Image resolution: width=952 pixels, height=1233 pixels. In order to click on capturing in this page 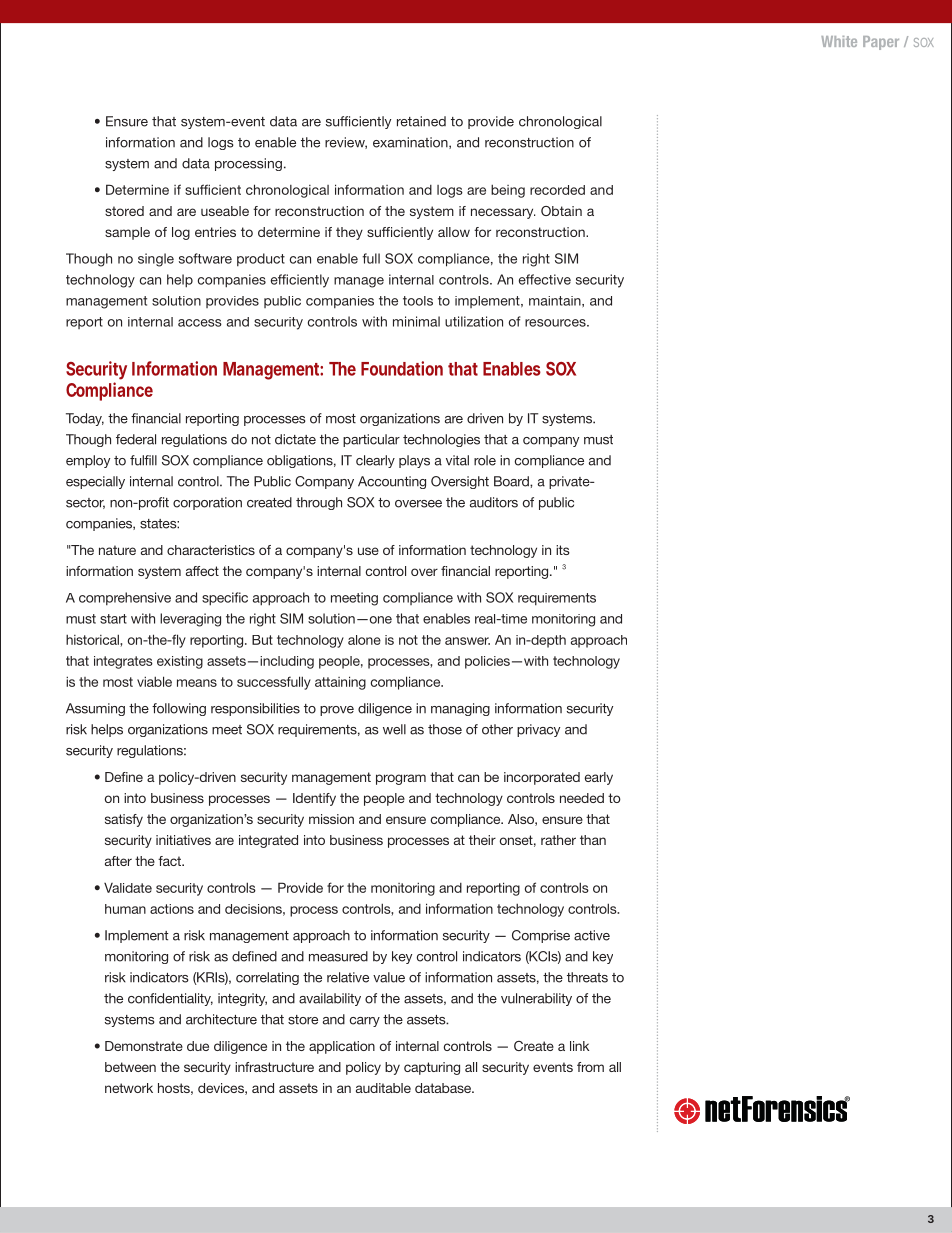, I will do `click(432, 1068)`.
